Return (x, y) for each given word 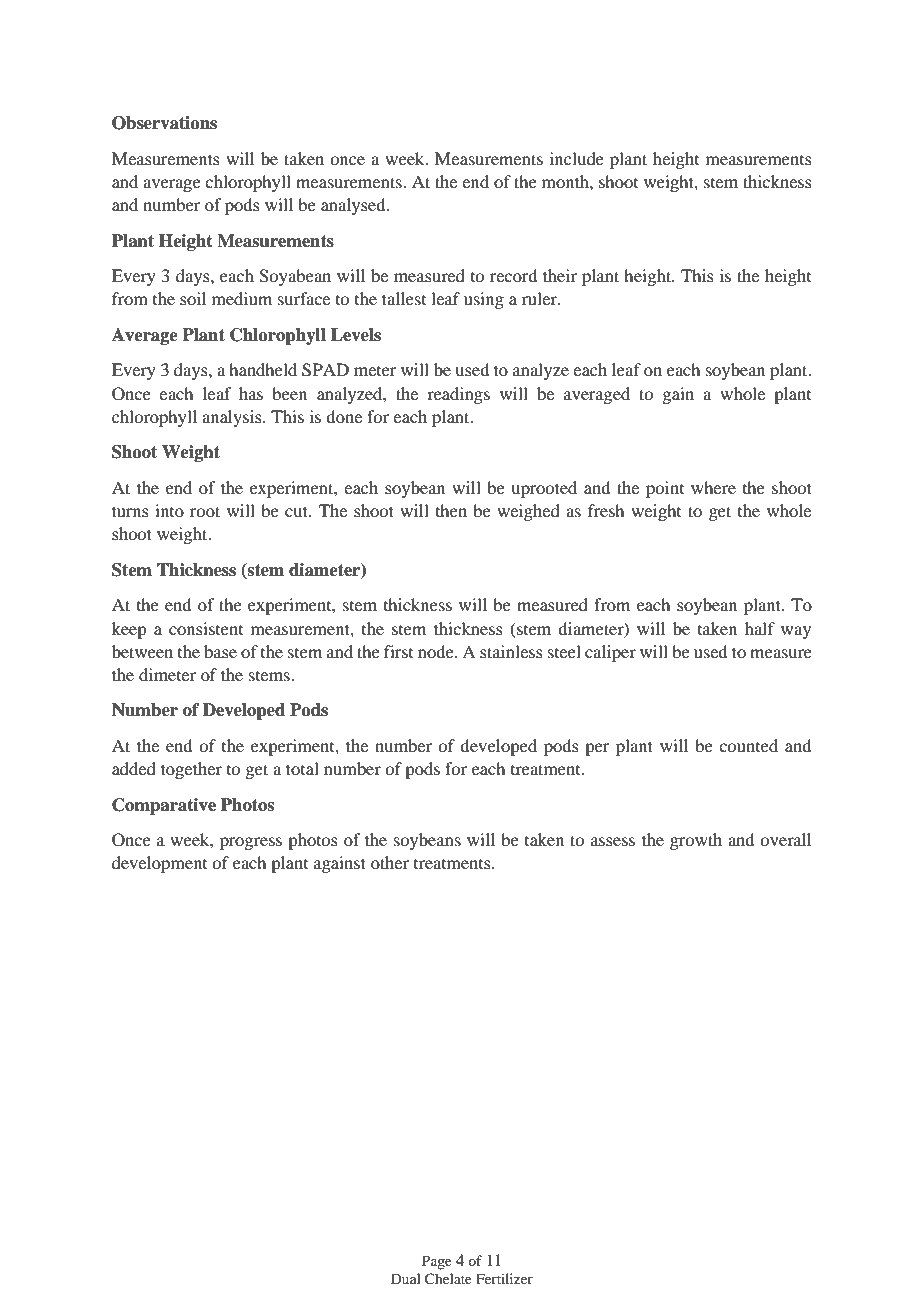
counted (748, 745)
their (560, 275)
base (220, 651)
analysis (233, 418)
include (577, 158)
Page (437, 1262)
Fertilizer (504, 1278)
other (390, 862)
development (159, 864)
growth (696, 841)
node (437, 651)
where (713, 487)
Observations (164, 123)
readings (458, 395)
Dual (406, 1278)
